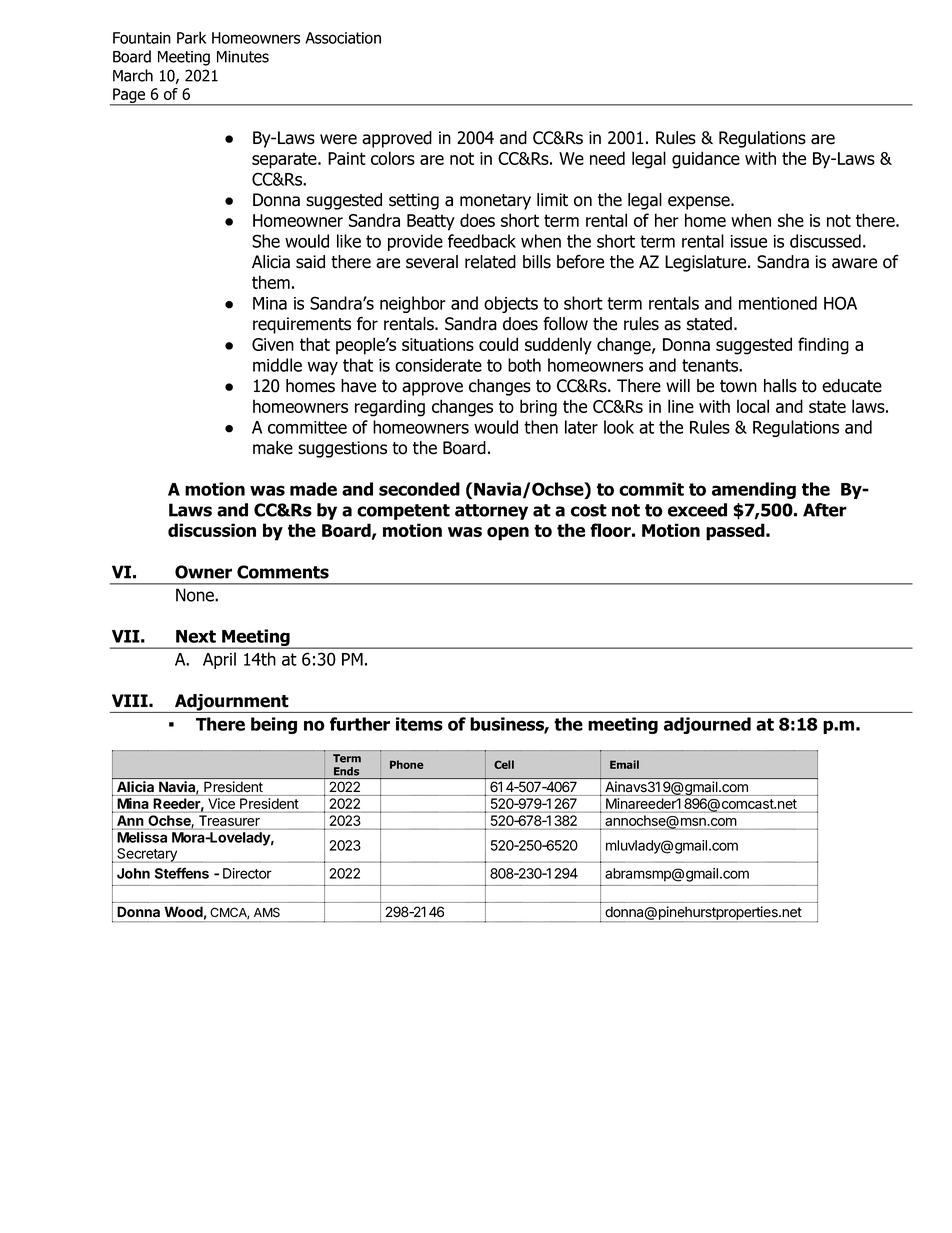  What do you see at coordinates (508, 534) in the document?
I see `open` at bounding box center [508, 534].
